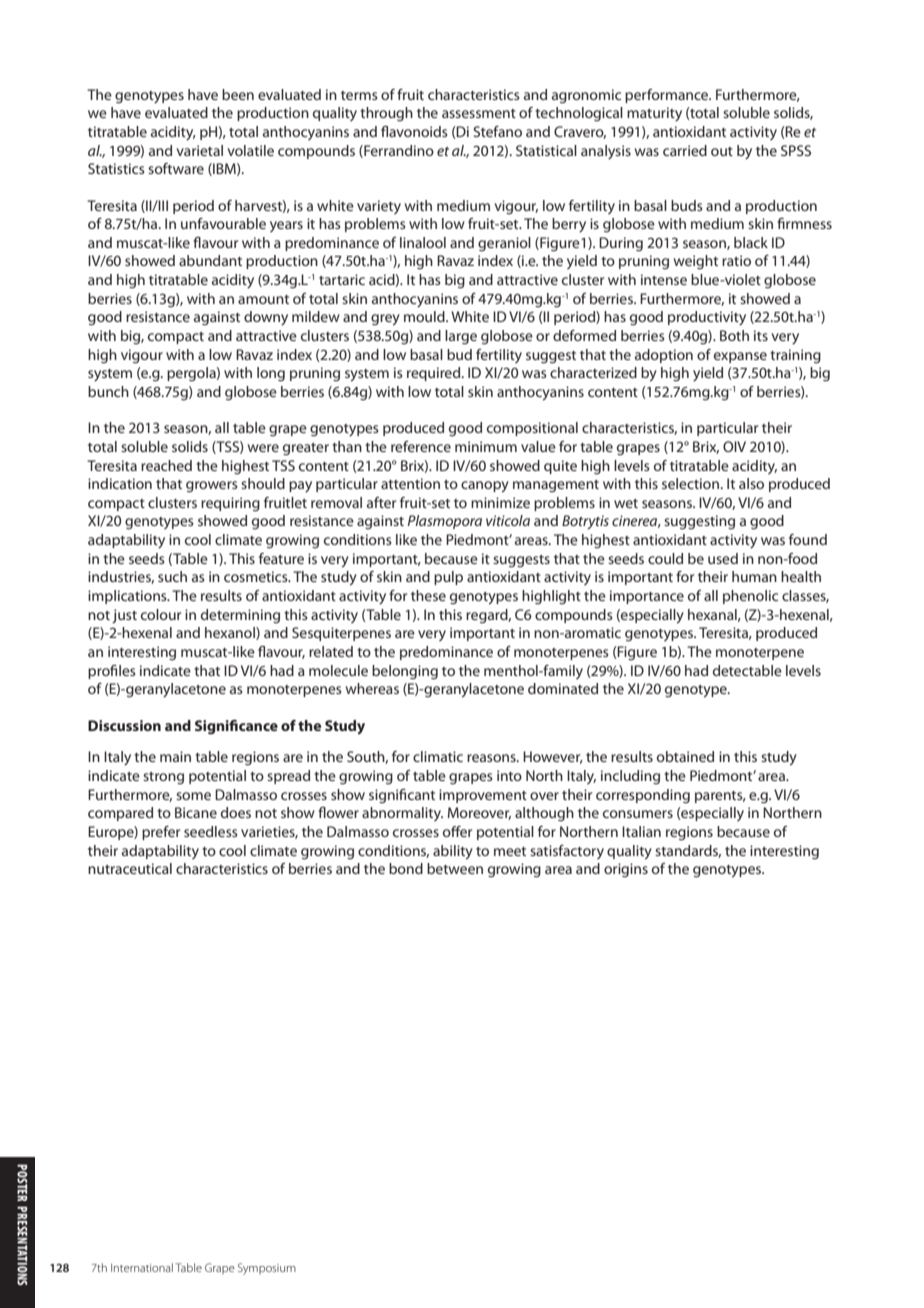 This document has width=924, height=1308. Describe the element at coordinates (199, 150) in the document. I see `varietal` at that location.
